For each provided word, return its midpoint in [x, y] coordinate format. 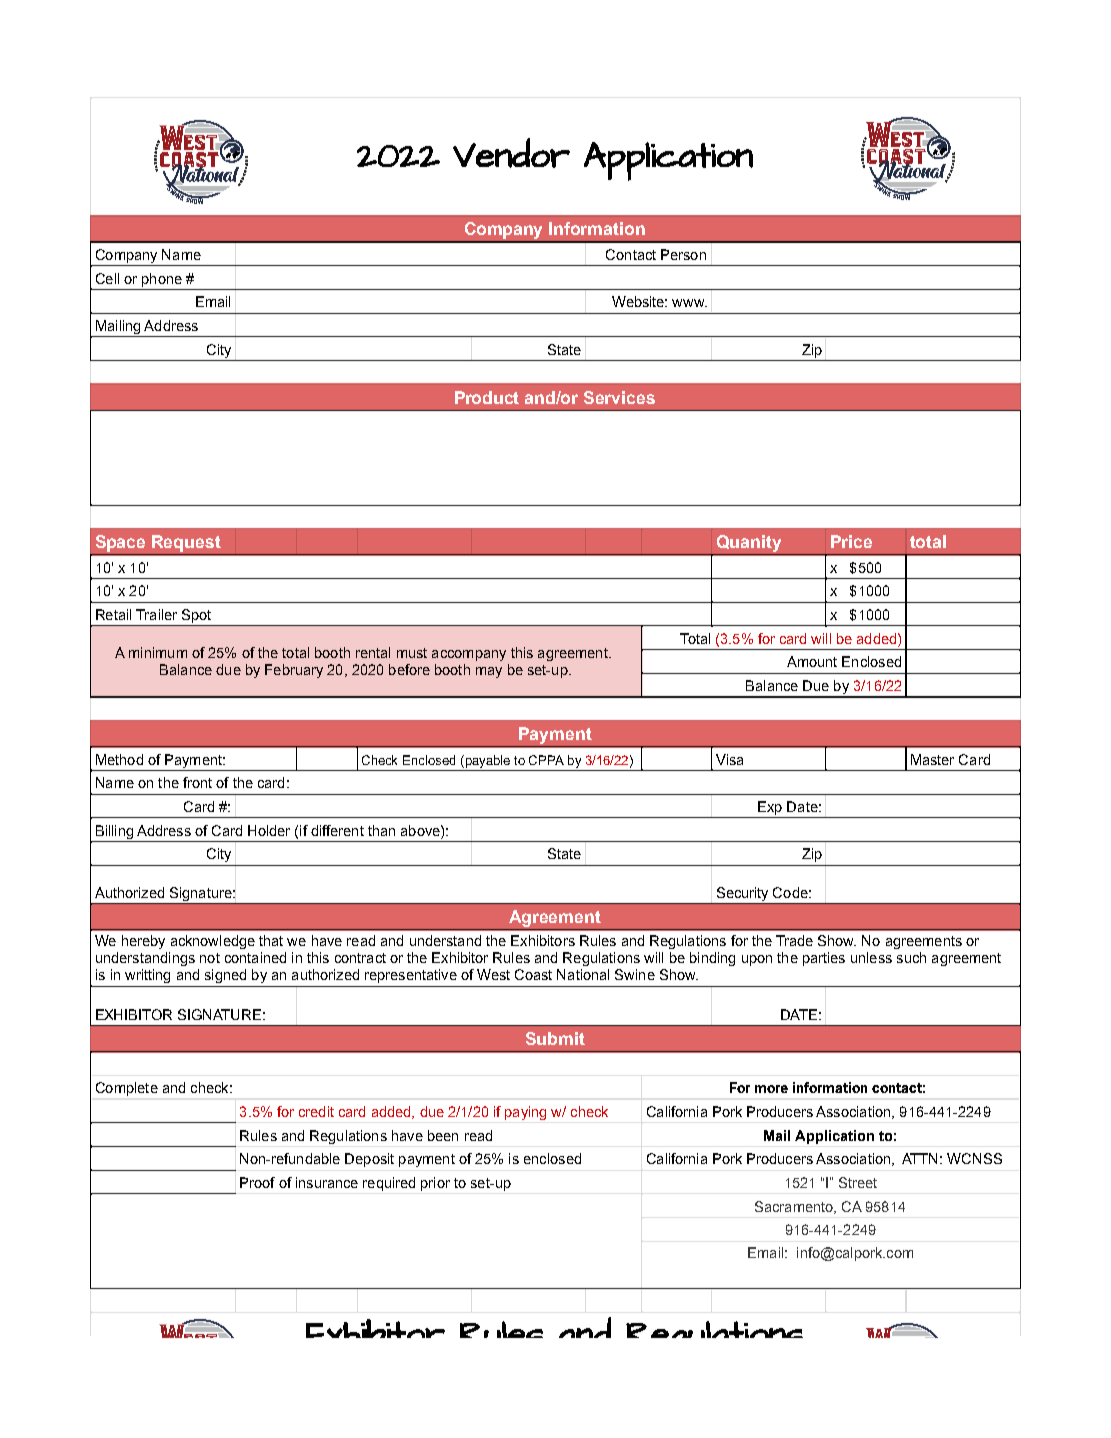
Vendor [511, 153]
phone [162, 280]
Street [858, 1182]
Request [186, 543]
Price [851, 541]
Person [683, 254]
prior [435, 1184]
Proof [257, 1182]
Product [487, 397]
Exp [770, 808]
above [421, 830]
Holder [269, 830]
